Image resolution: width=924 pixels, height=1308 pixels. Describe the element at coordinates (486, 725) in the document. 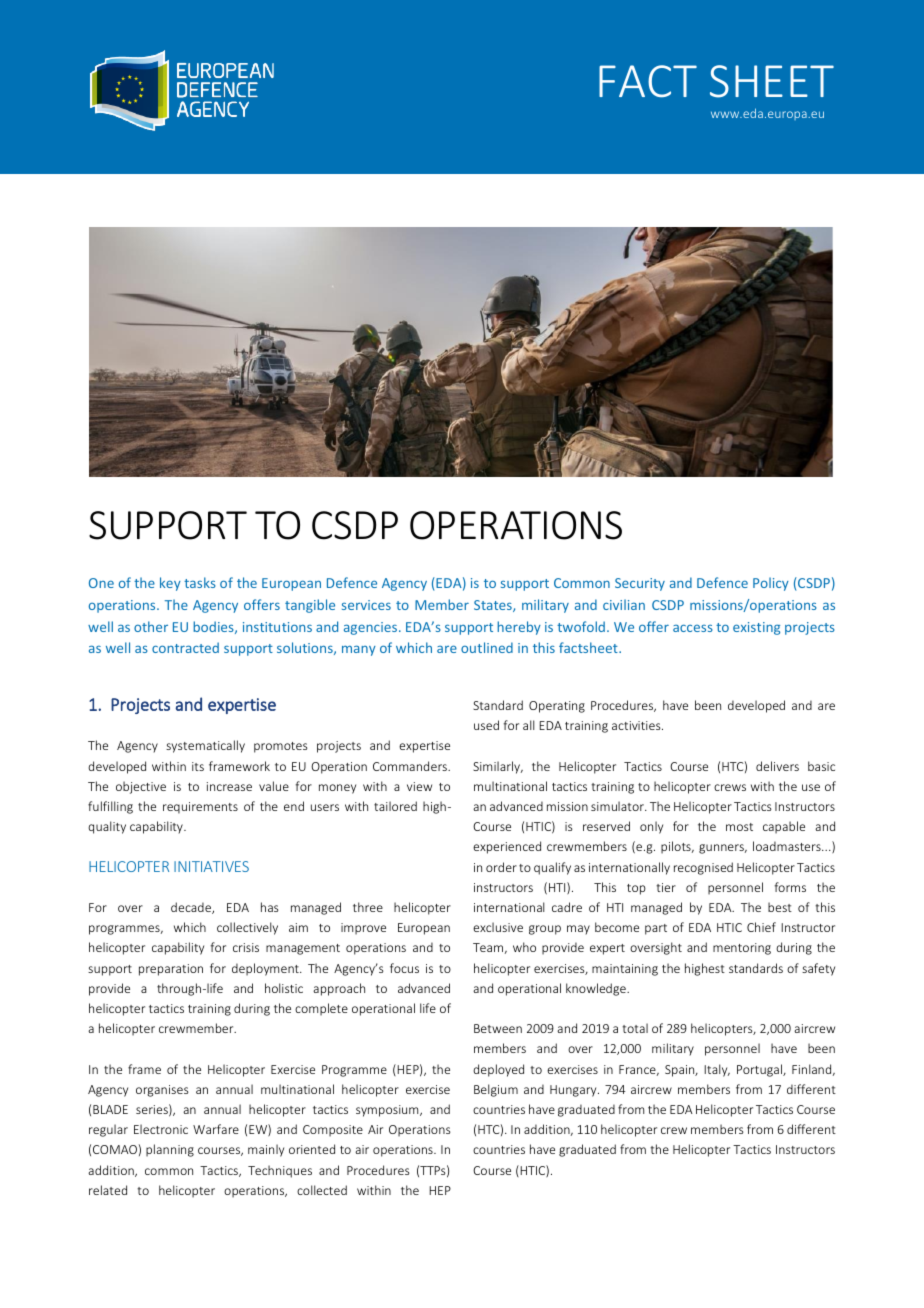

I see `used` at that location.
